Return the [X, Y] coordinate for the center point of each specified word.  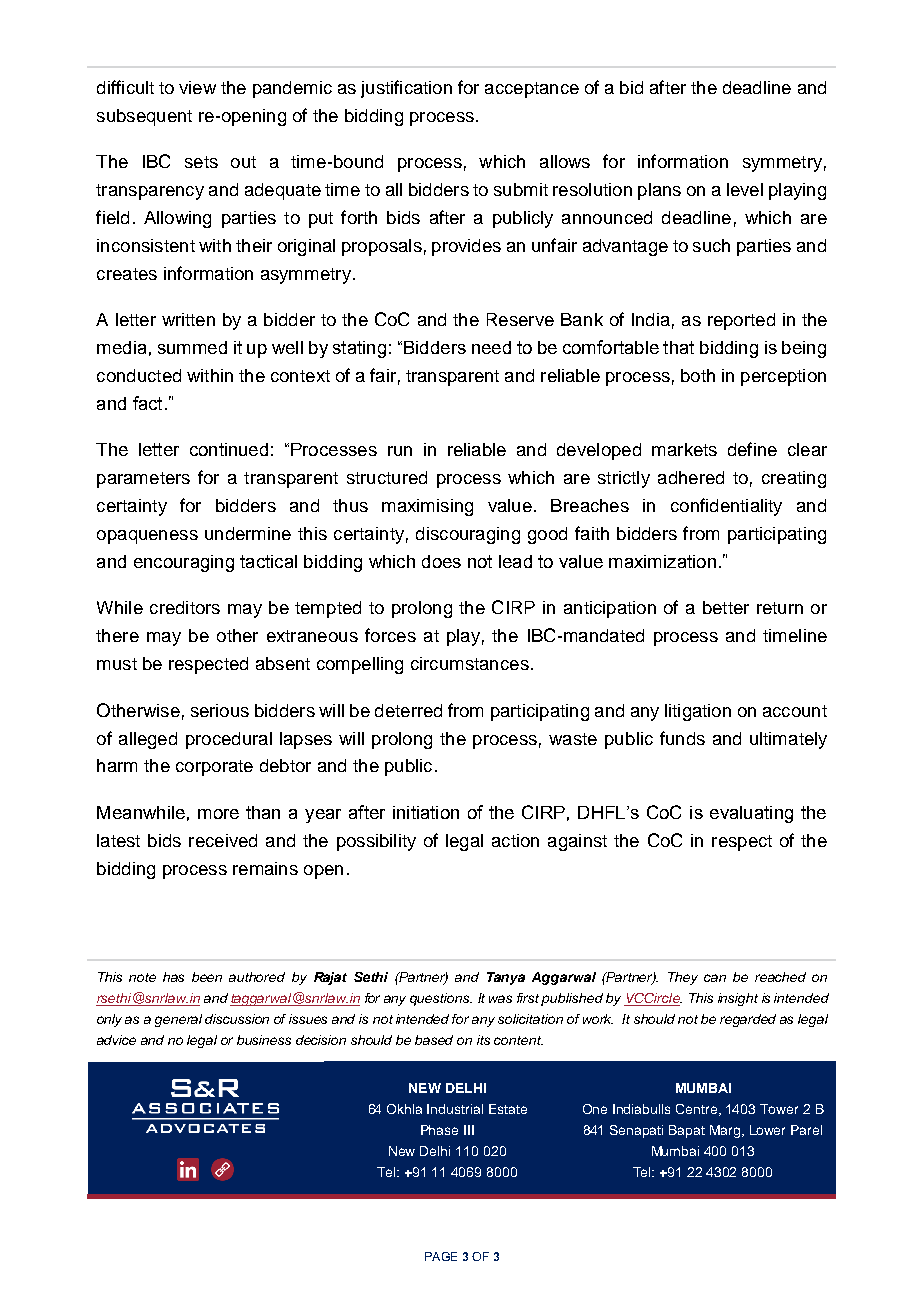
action [515, 840]
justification [406, 89]
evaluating [751, 814]
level [745, 189]
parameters [143, 480]
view [197, 87]
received [223, 840]
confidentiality [726, 507]
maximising [427, 507]
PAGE [441, 1256]
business [264, 1040]
